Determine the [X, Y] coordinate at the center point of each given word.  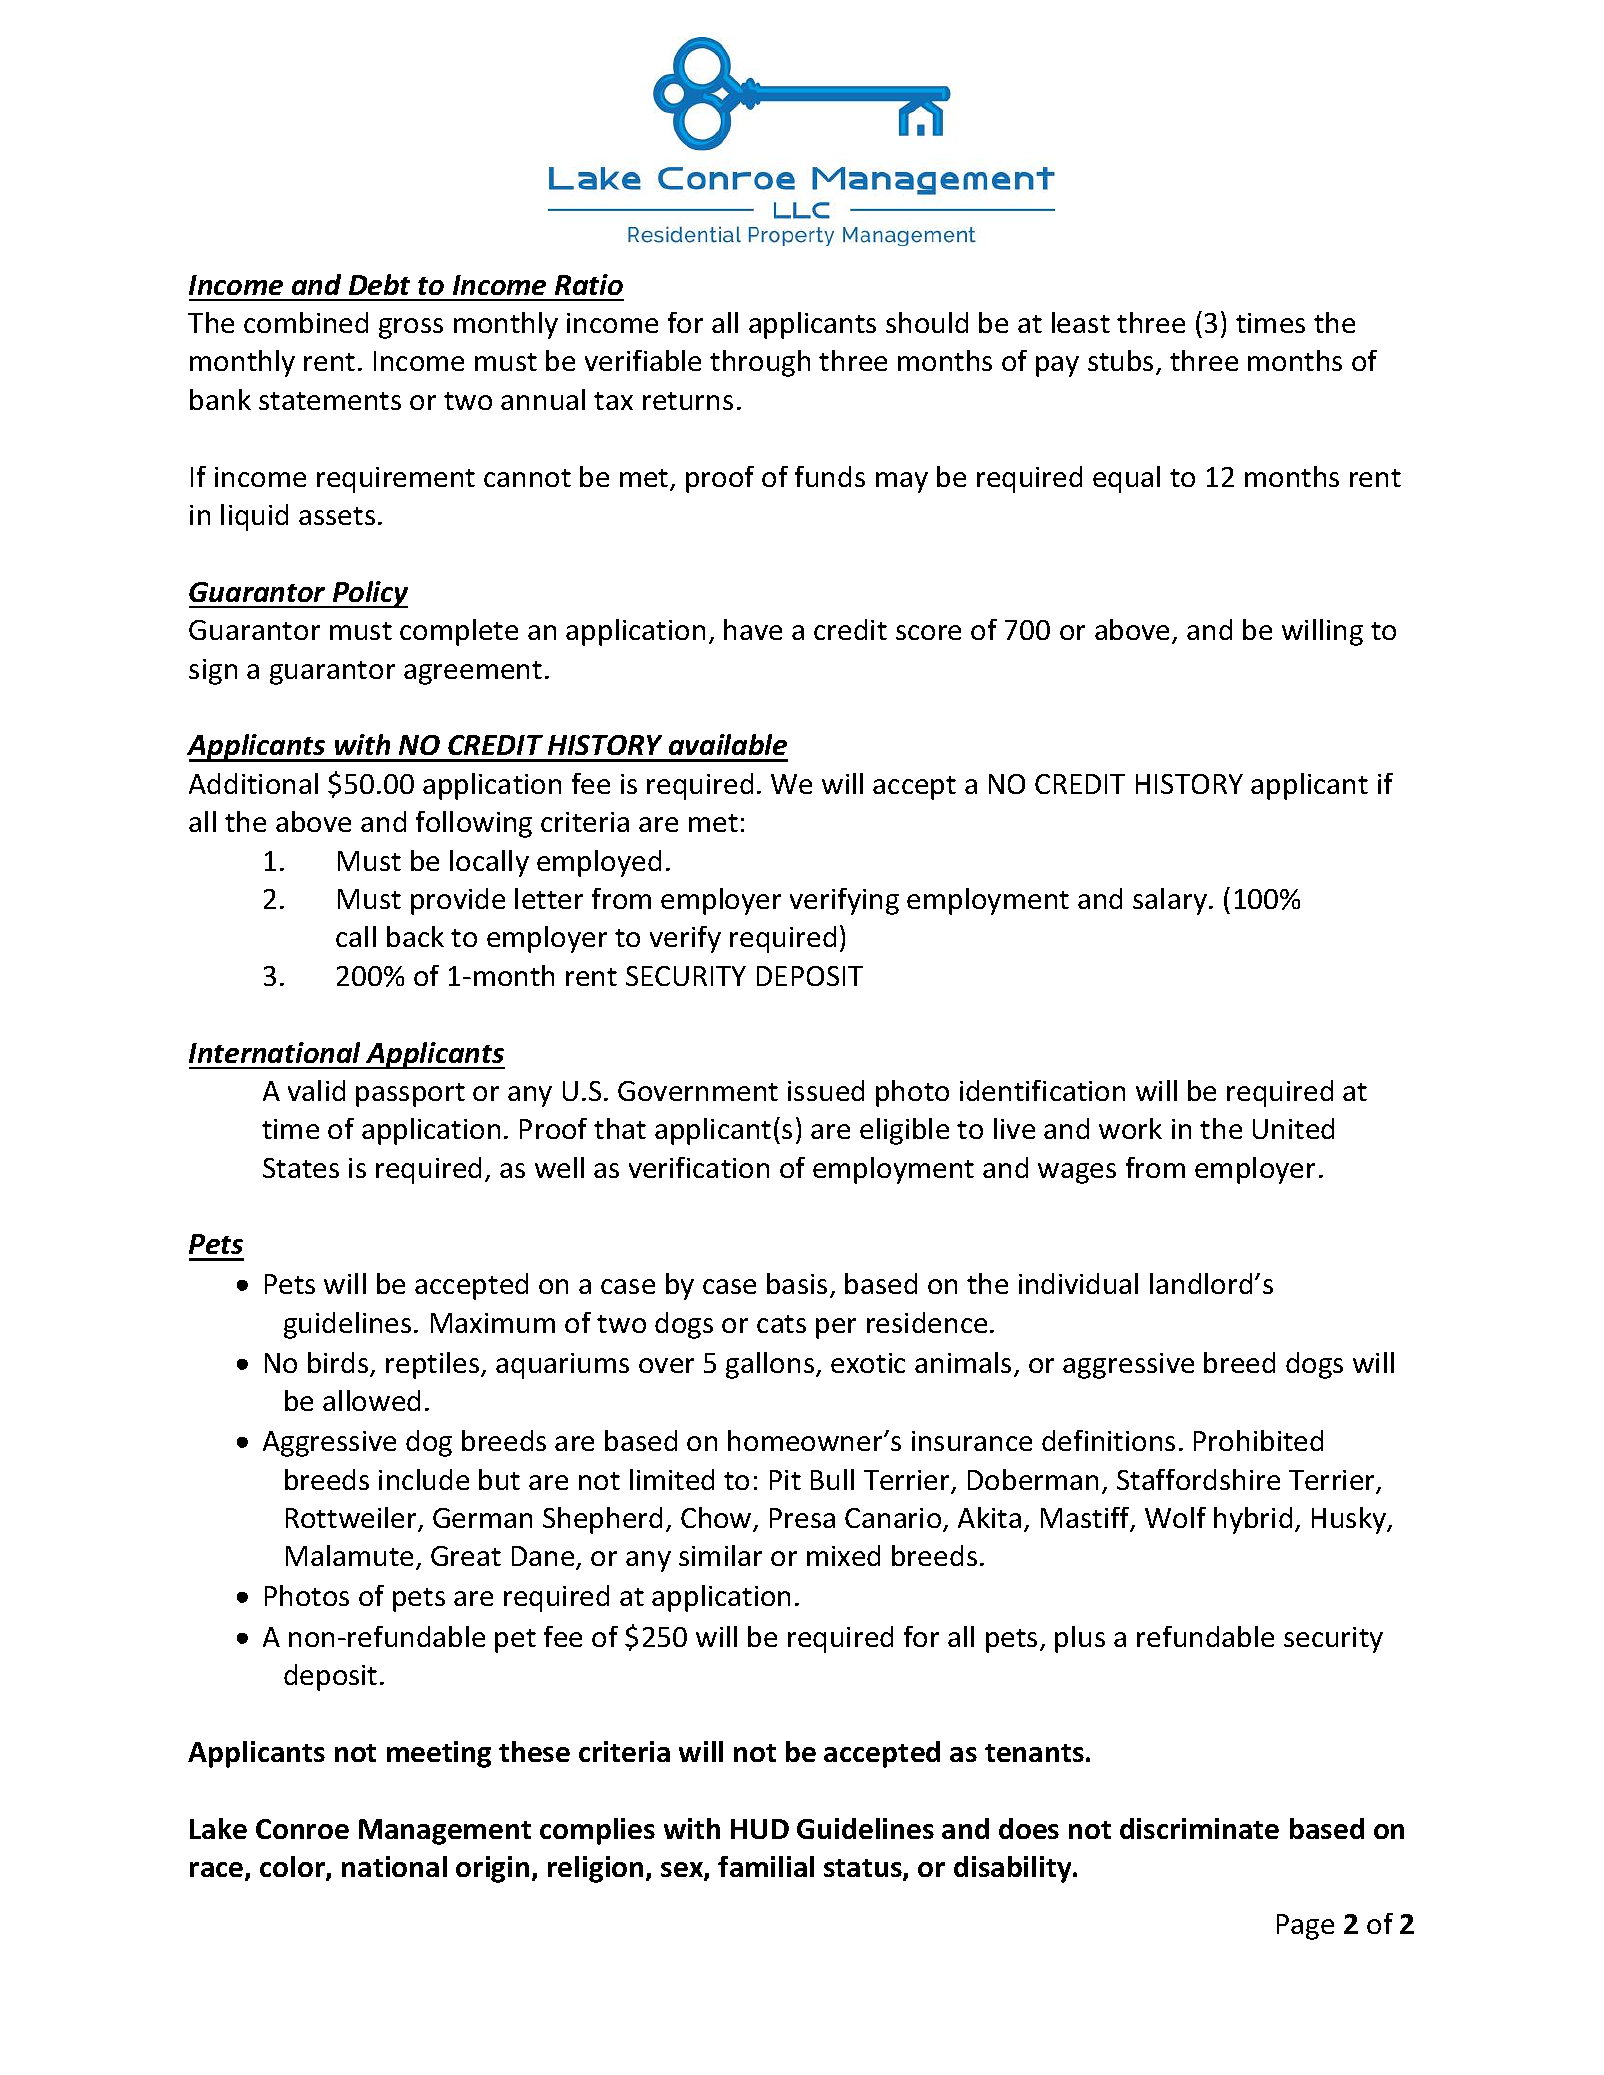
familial [766, 1866]
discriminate [1199, 1828]
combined [306, 322]
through [760, 363]
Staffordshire [1198, 1479]
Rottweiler [352, 1519]
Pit [785, 1480]
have [753, 629]
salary [1170, 901]
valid [316, 1090]
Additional [253, 783]
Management [445, 1832]
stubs [1120, 360]
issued [826, 1090]
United [1293, 1128]
